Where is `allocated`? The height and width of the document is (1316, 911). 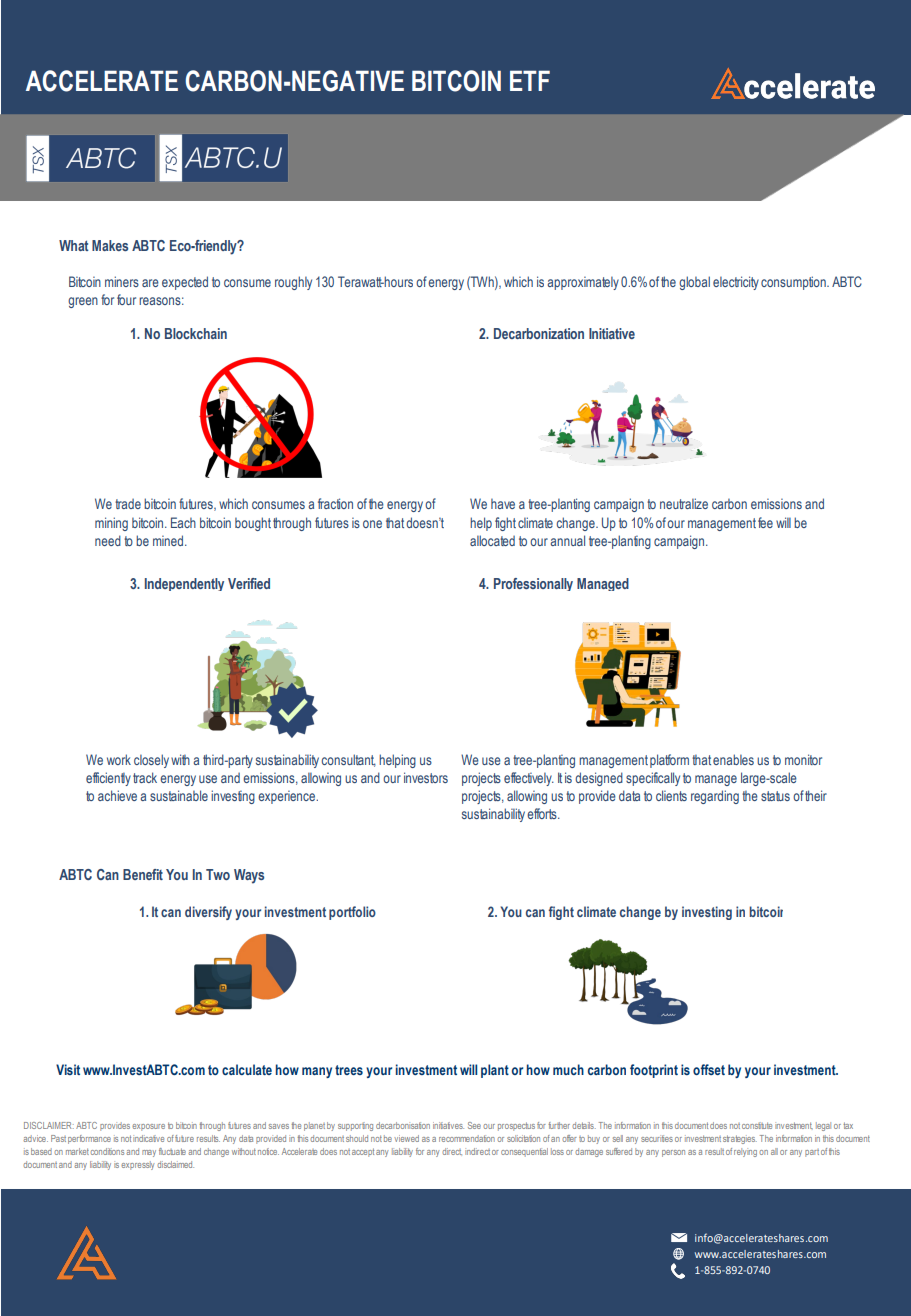 allocated is located at coordinates (492, 540).
